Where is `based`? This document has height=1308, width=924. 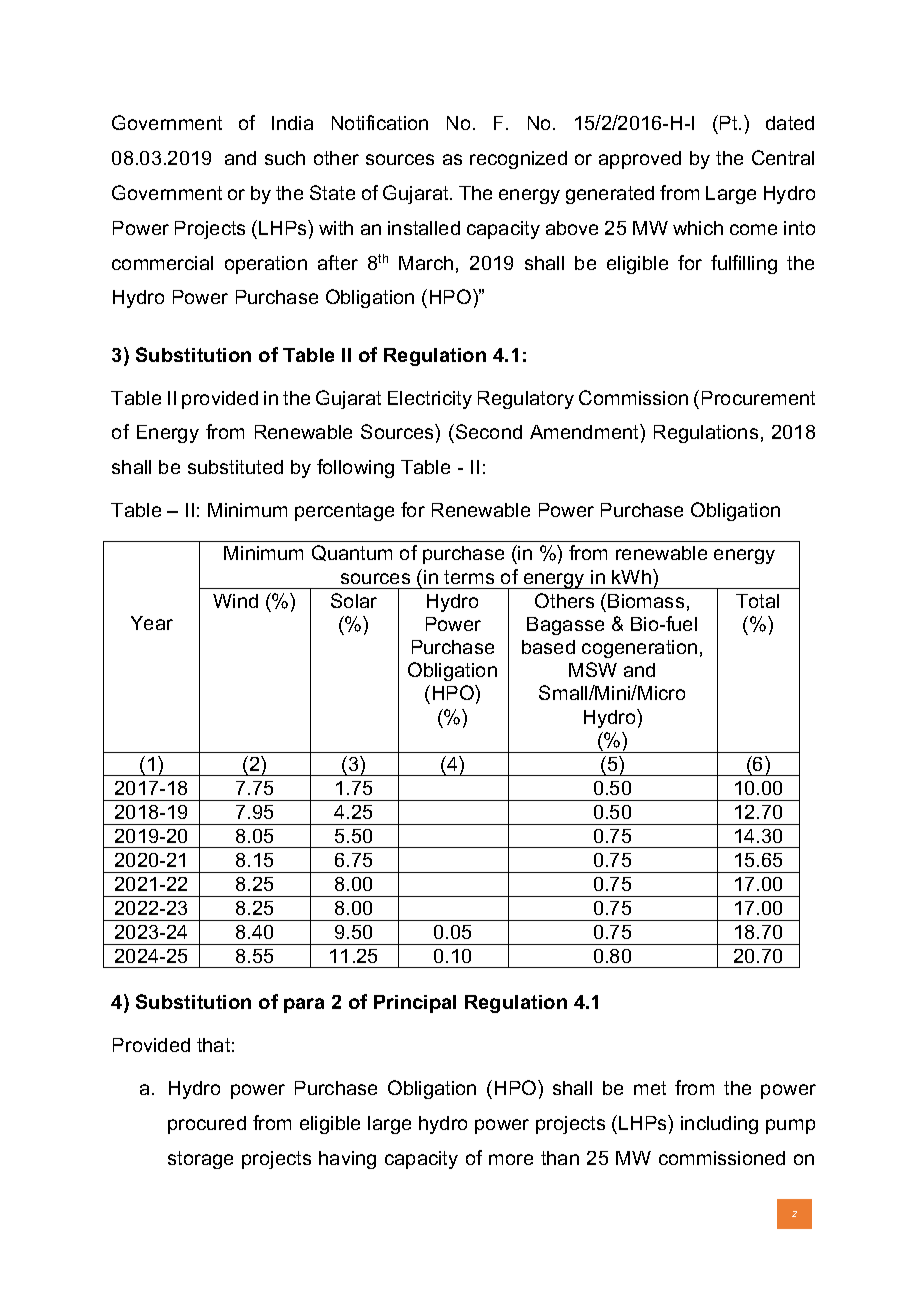 based is located at coordinates (548, 647).
